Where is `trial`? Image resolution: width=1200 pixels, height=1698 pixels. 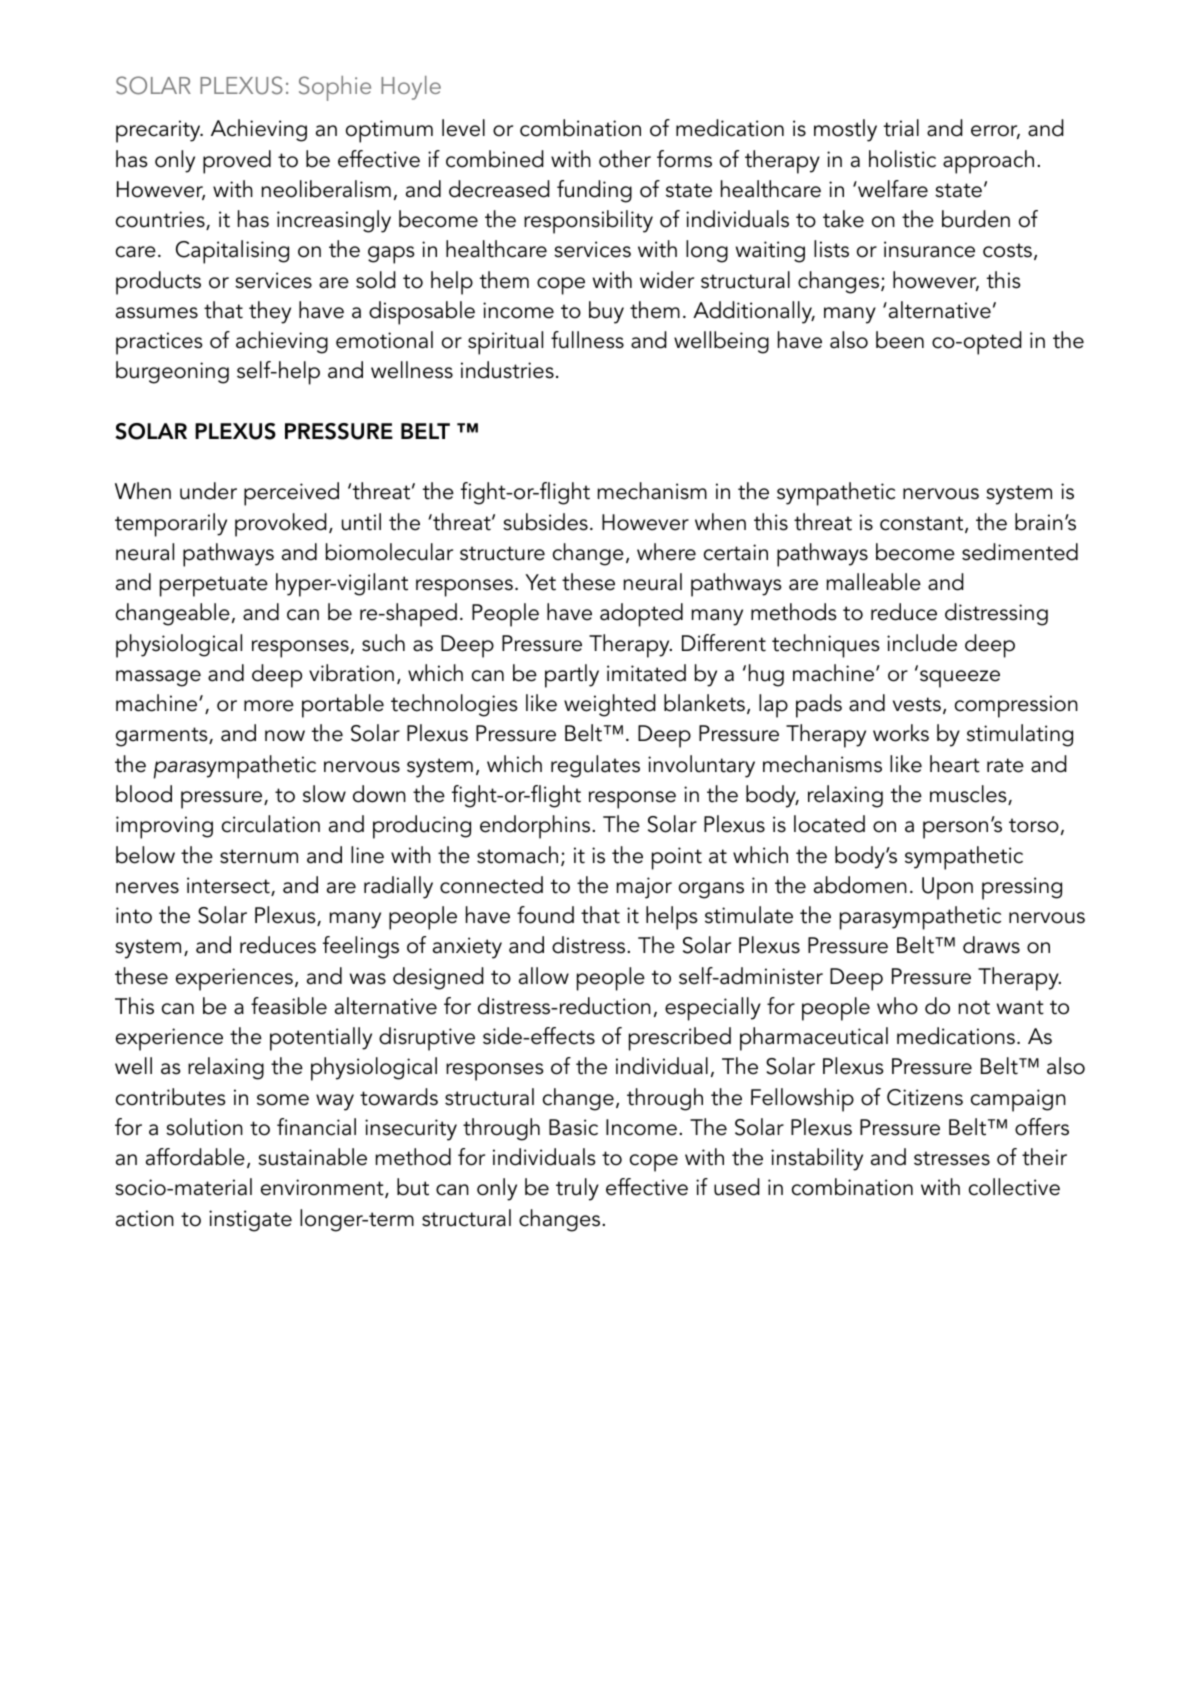
trial is located at coordinates (901, 128).
